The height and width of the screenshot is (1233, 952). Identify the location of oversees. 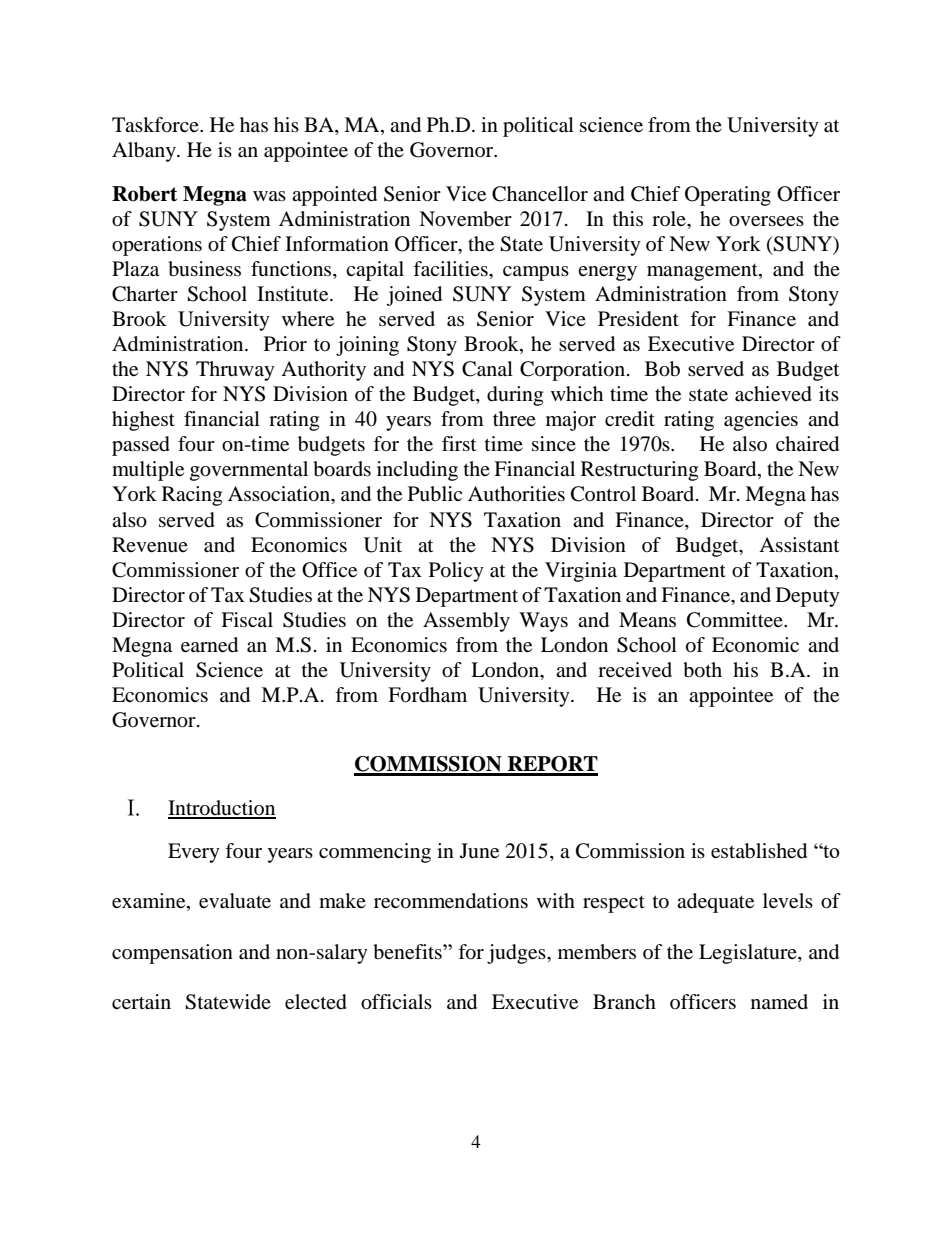
(766, 221).
